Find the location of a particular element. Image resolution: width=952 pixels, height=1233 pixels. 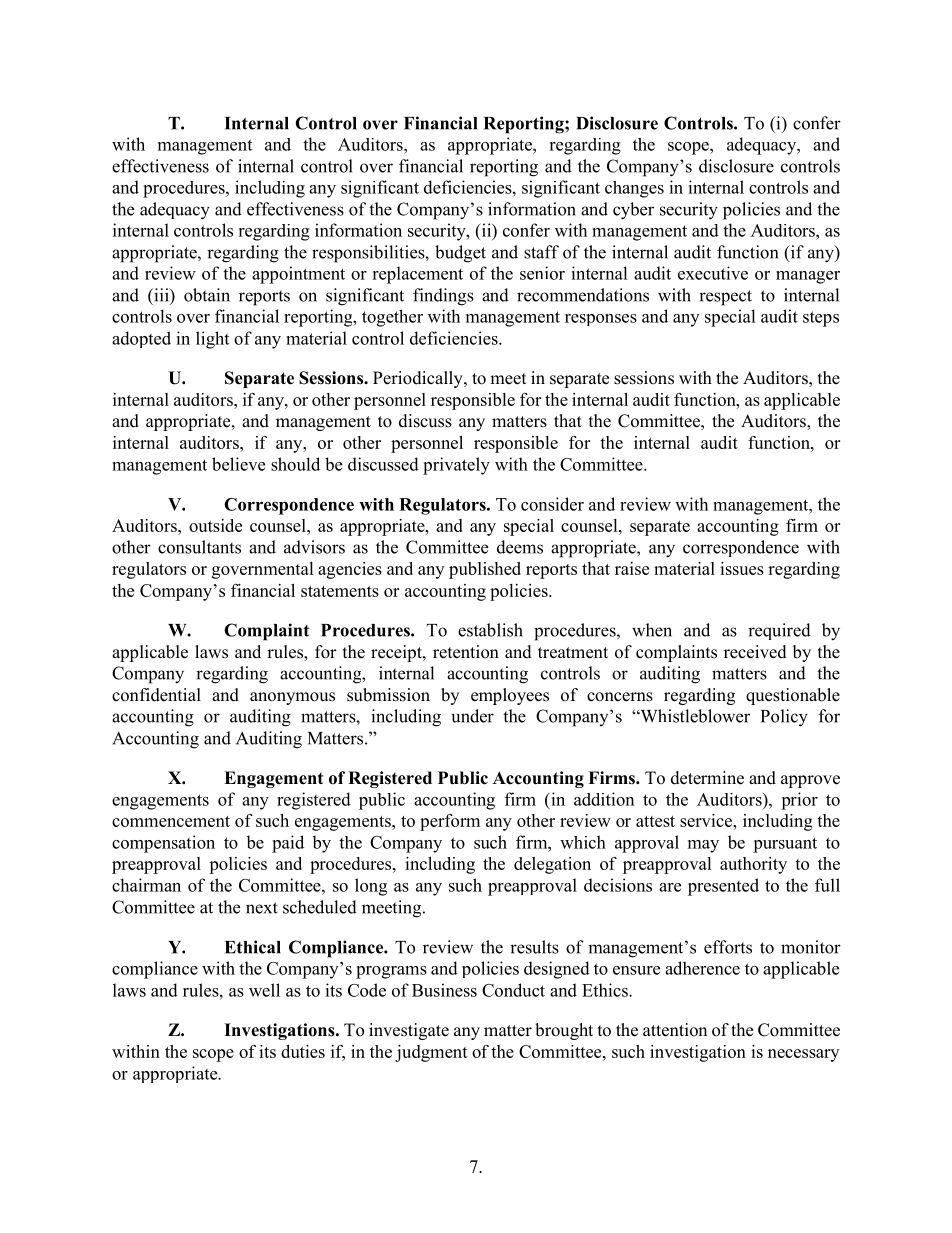

budget is located at coordinates (460, 254).
